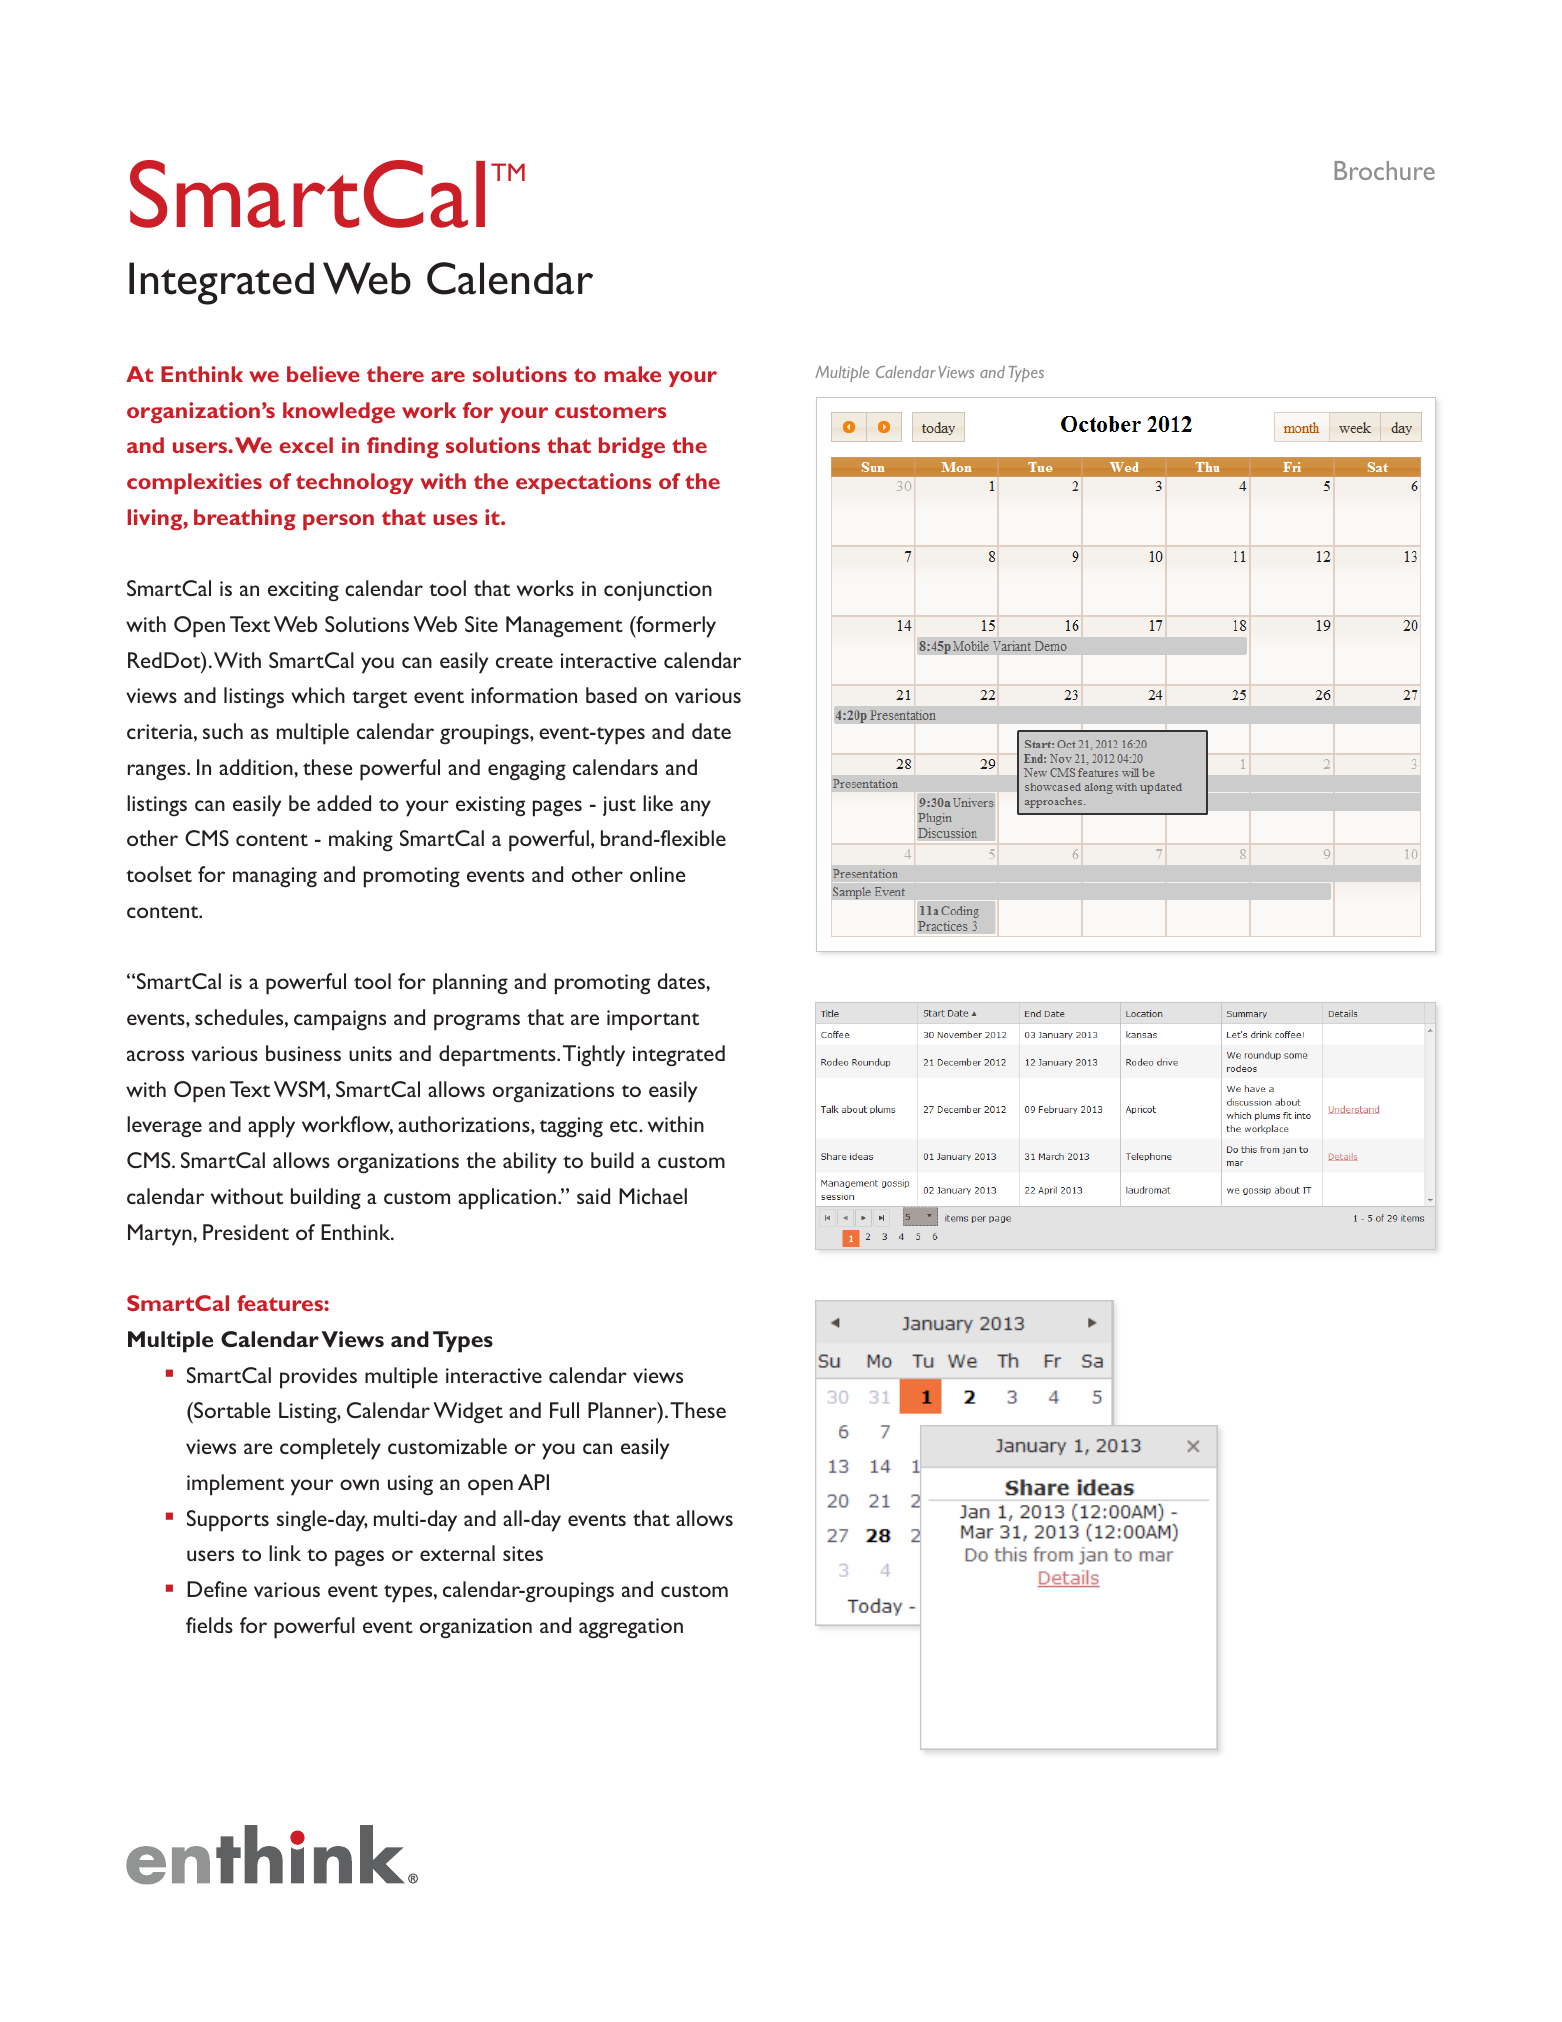 The width and height of the document is (1562, 2022). I want to click on based, so click(611, 695).
